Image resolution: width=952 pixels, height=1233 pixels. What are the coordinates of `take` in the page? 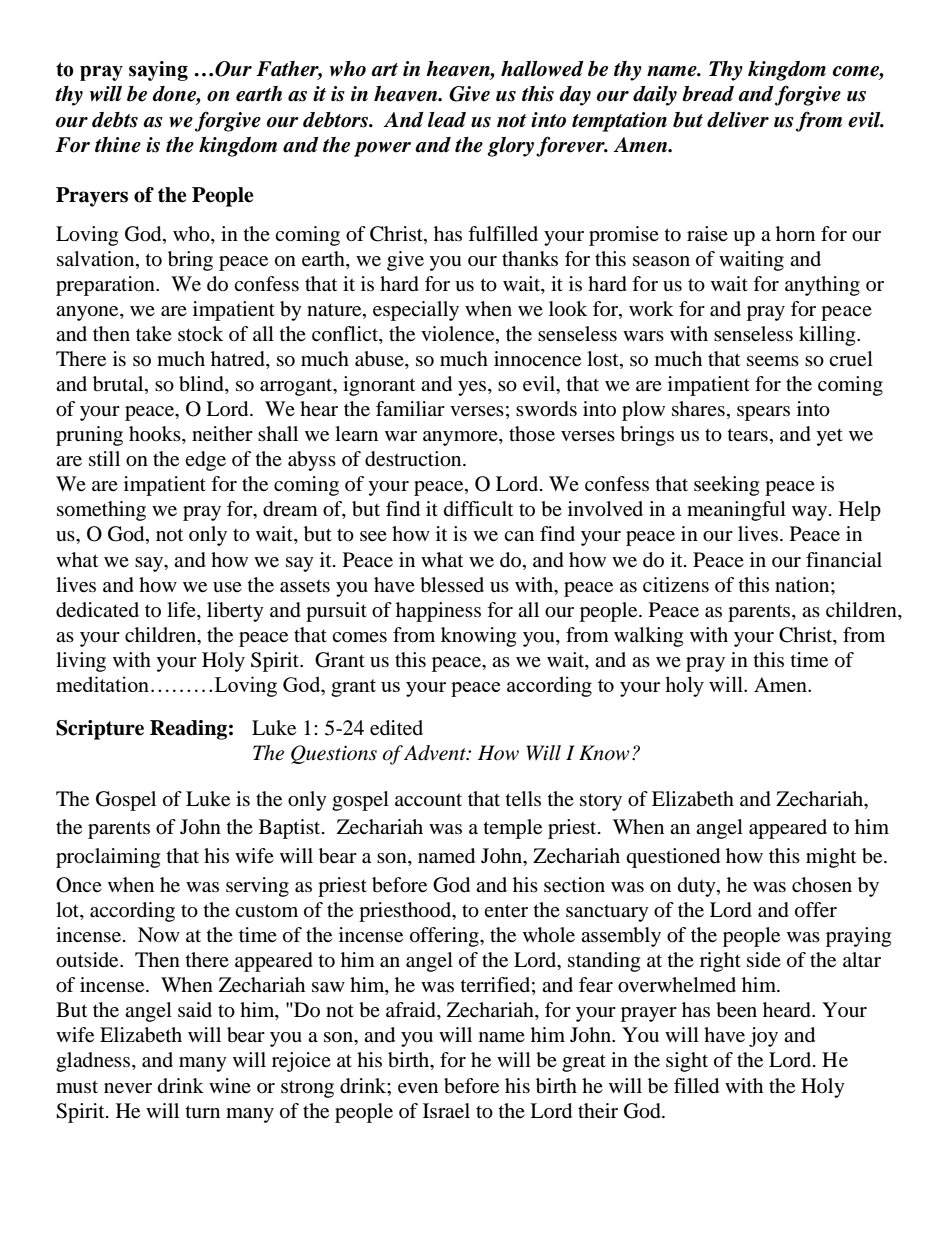 It's located at (154, 334).
